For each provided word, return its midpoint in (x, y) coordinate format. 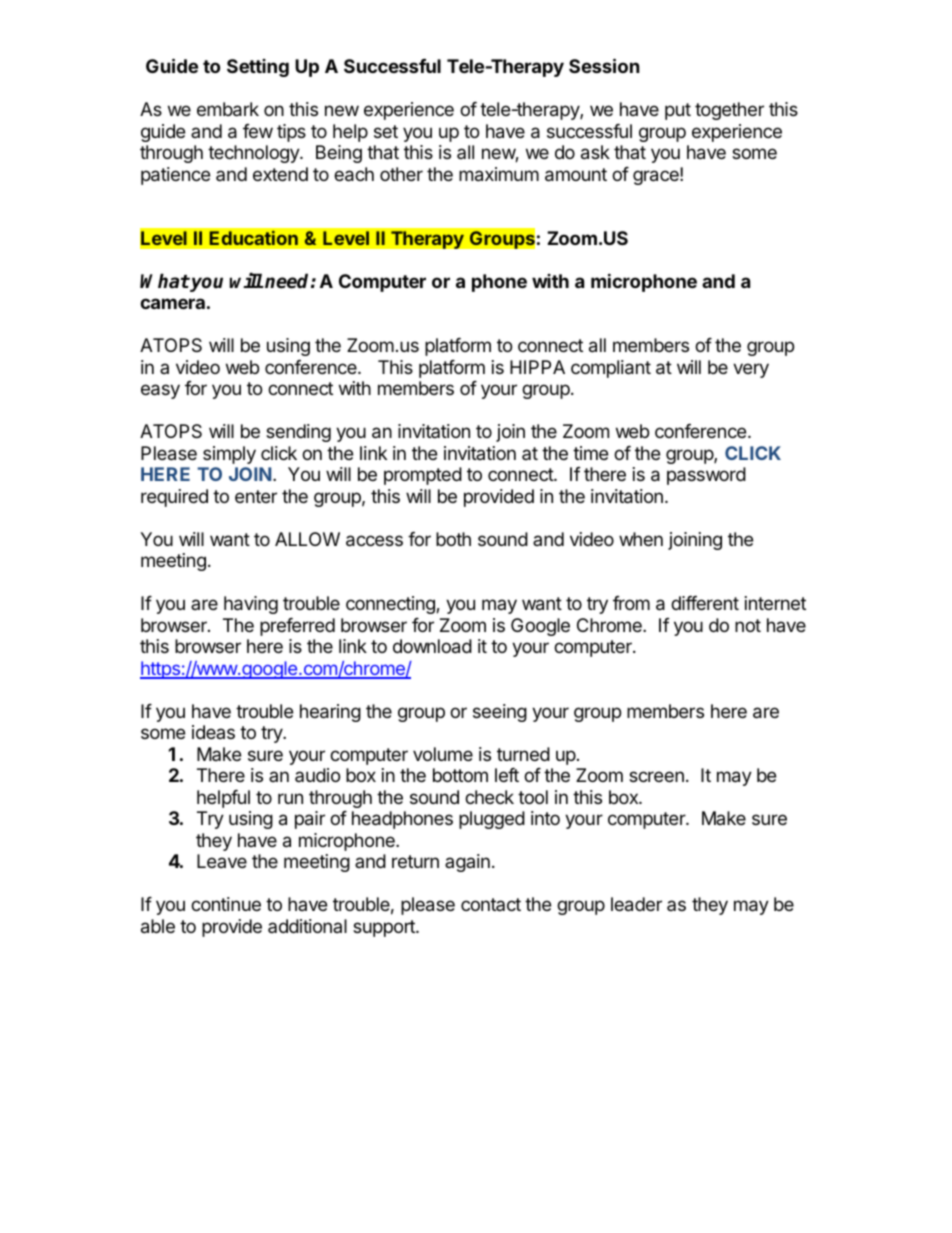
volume (443, 754)
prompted (423, 476)
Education (253, 238)
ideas (213, 732)
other (401, 174)
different (705, 603)
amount (576, 175)
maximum (499, 174)
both (453, 539)
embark (228, 109)
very (751, 370)
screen (656, 776)
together (729, 111)
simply (229, 455)
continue (226, 904)
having (251, 605)
